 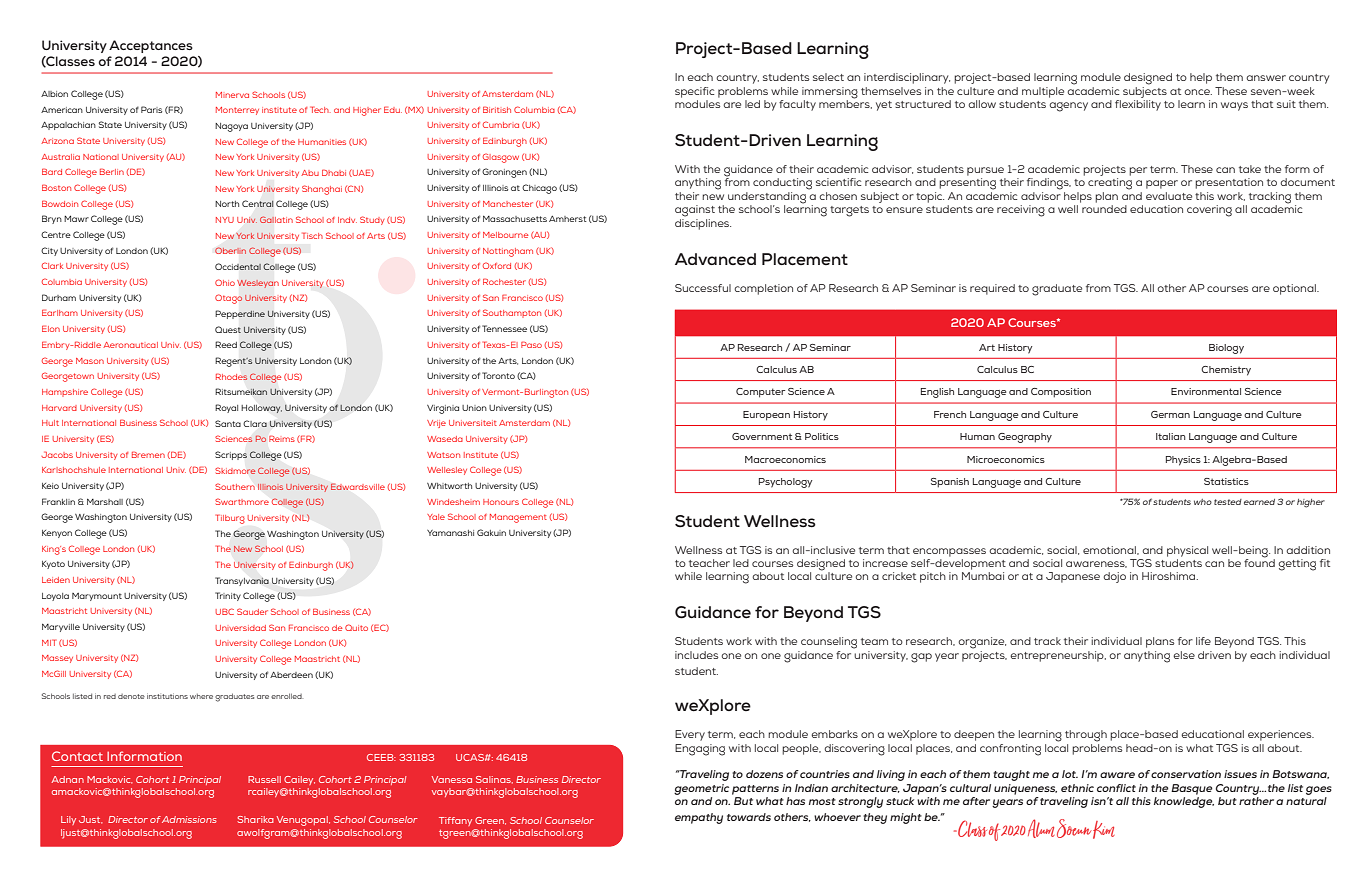 I want to click on Admissions, so click(x=189, y=819).
